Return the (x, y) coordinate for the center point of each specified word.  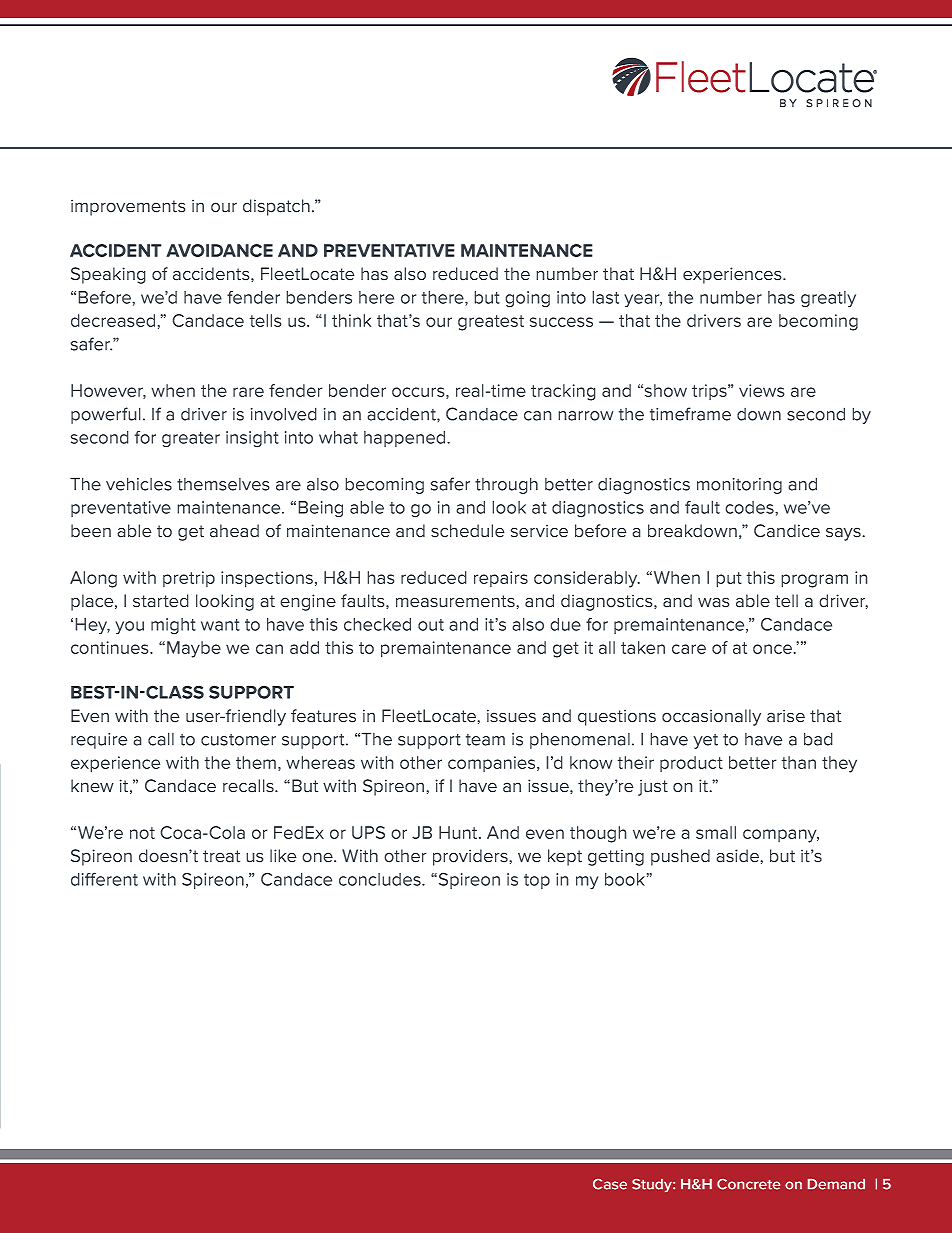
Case (610, 1184)
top (537, 881)
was (714, 602)
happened (406, 439)
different (104, 879)
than (798, 762)
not (142, 833)
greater (191, 440)
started (161, 601)
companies (493, 764)
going (527, 299)
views (762, 390)
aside (738, 856)
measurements (456, 601)
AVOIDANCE (219, 250)
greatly (828, 299)
